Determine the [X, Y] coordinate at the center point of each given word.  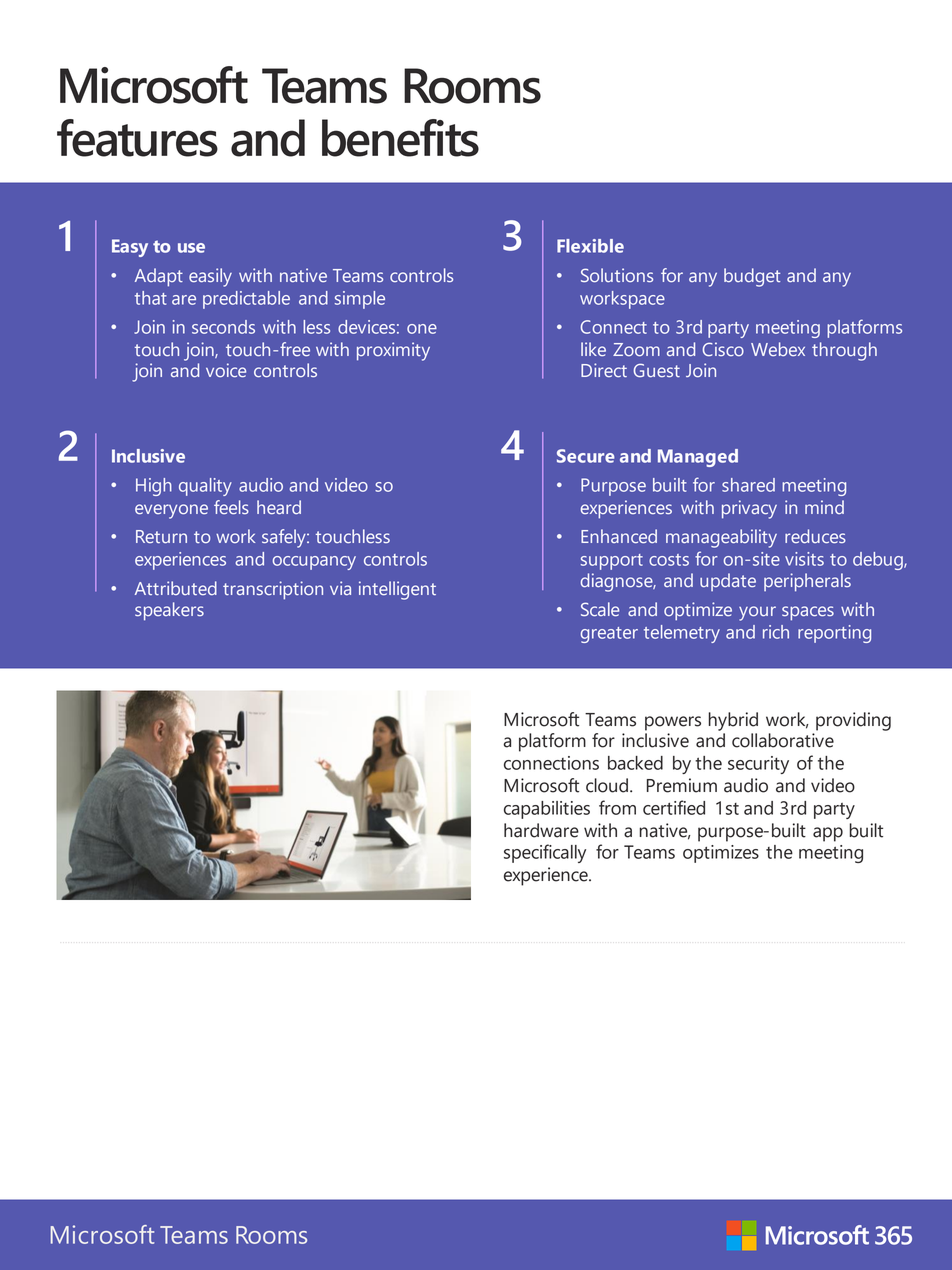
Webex [778, 349]
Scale [600, 609]
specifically [545, 853]
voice [226, 370]
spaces [808, 613]
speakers [169, 611]
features [137, 138]
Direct [604, 370]
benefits [400, 138]
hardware [541, 830]
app [828, 834]
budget [752, 277]
